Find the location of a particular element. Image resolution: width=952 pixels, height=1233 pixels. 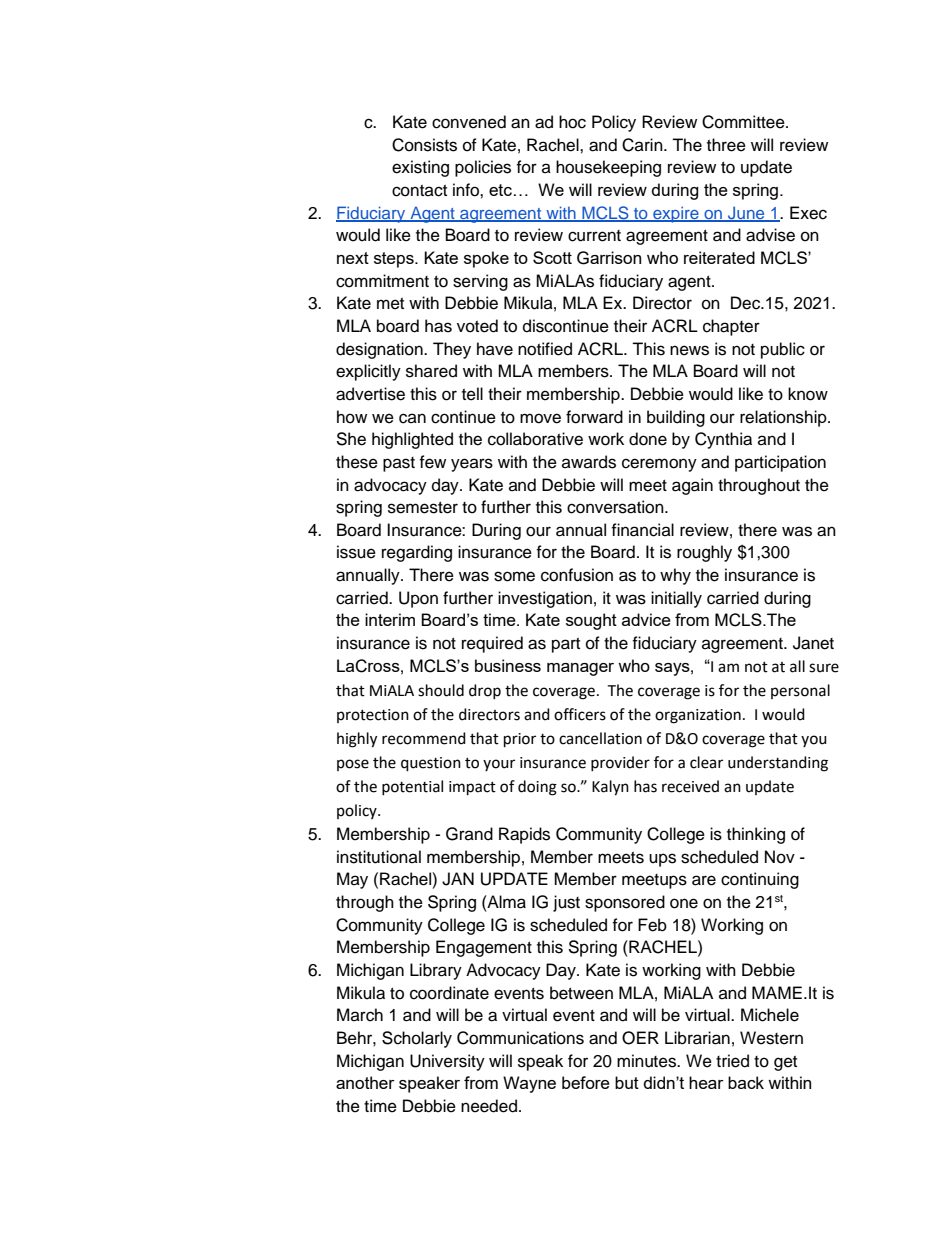

Consists is located at coordinates (424, 145).
